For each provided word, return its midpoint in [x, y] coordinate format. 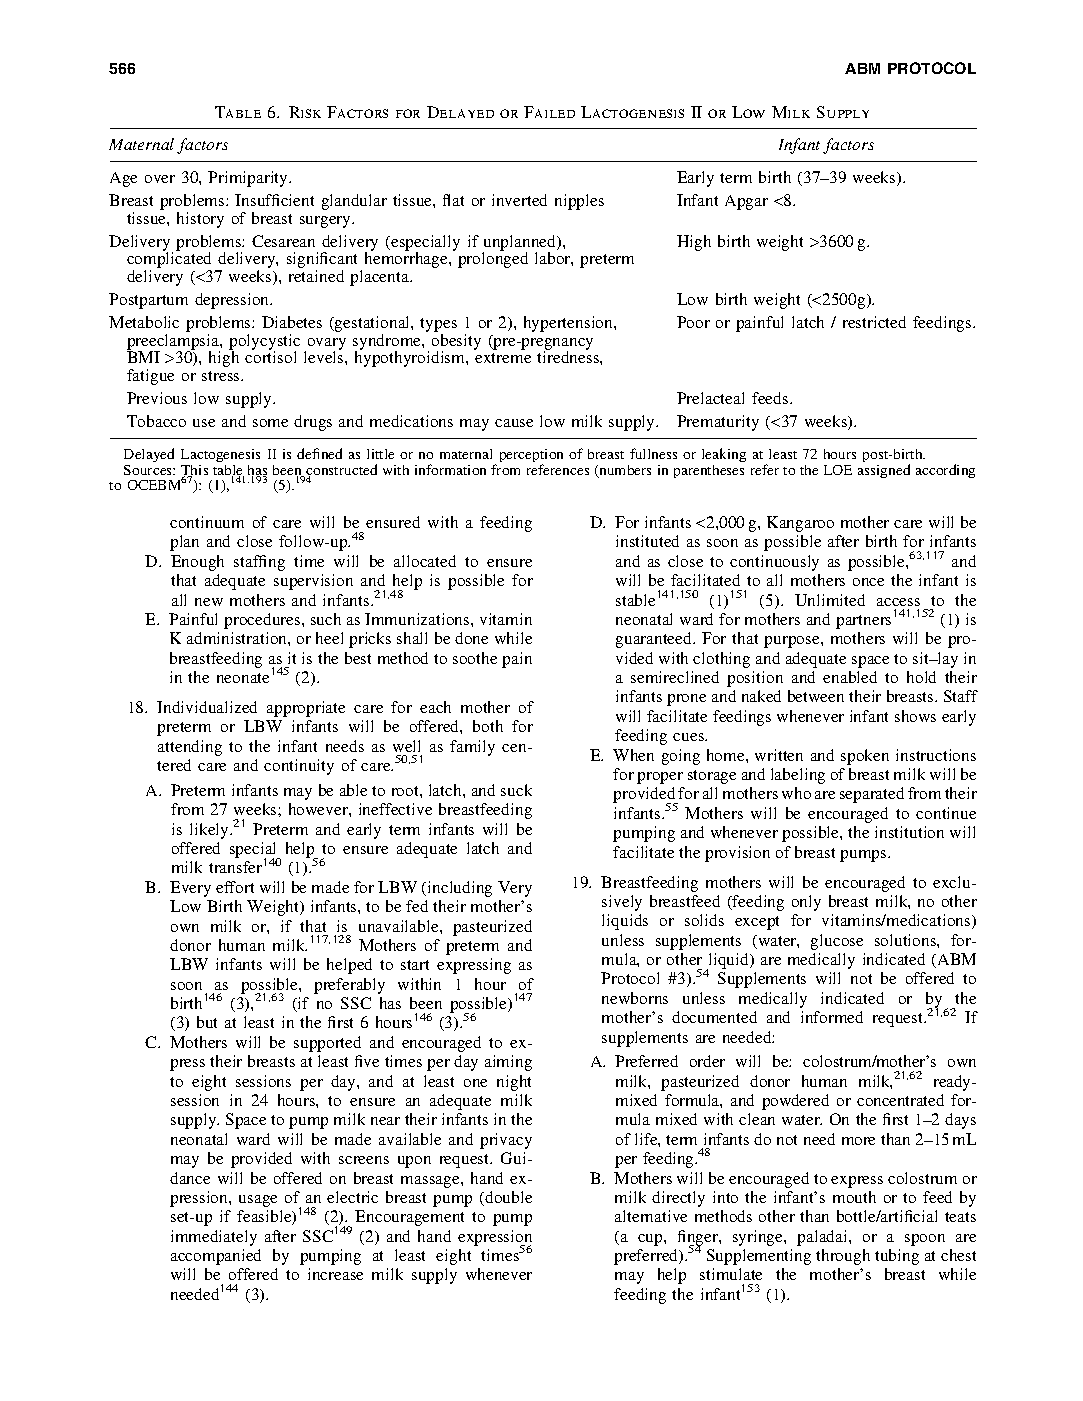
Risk [305, 112]
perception [531, 457]
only [806, 903]
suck [516, 790]
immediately [214, 1238]
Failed [549, 112]
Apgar [746, 202]
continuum [207, 522]
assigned [884, 471]
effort [235, 887]
